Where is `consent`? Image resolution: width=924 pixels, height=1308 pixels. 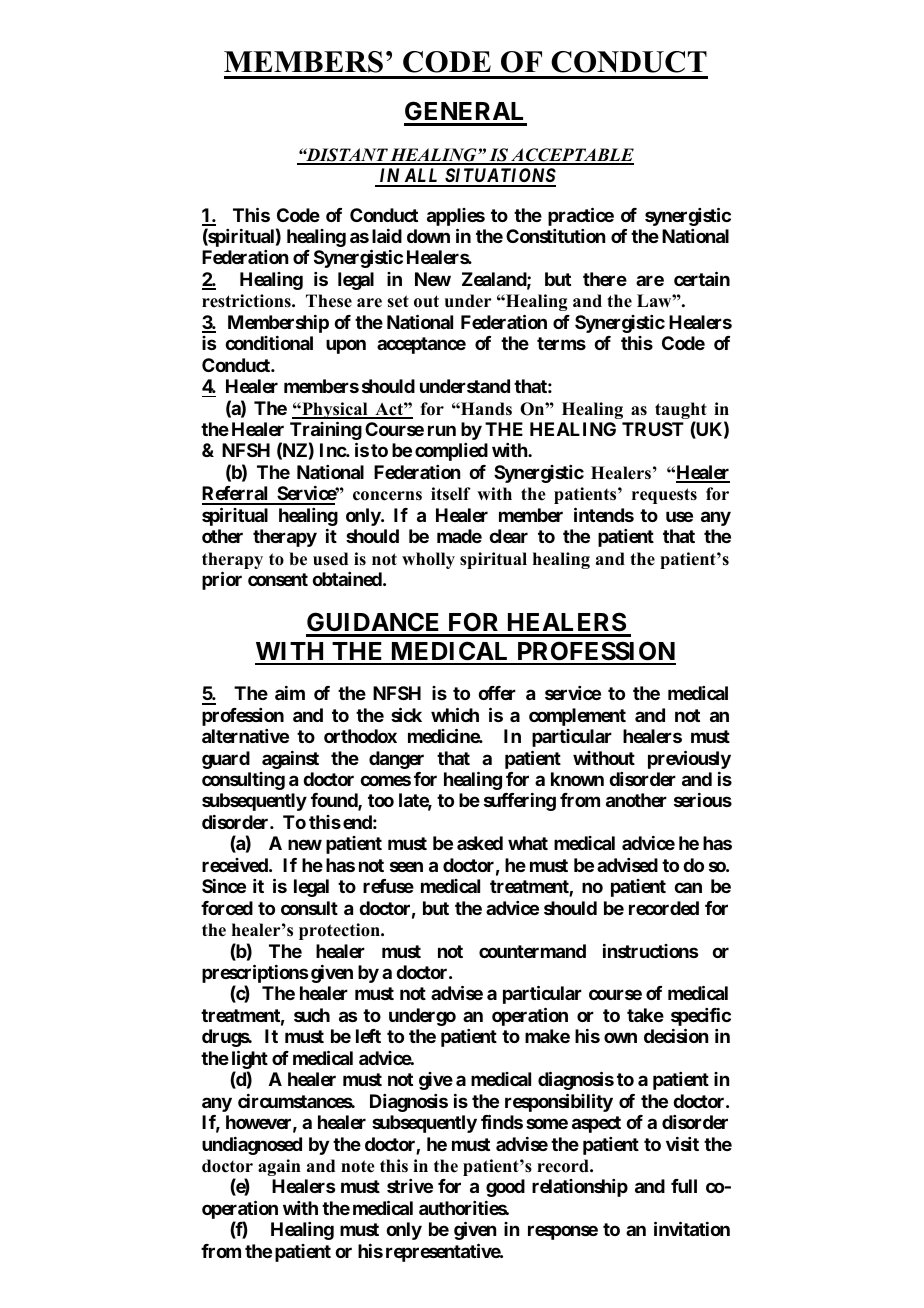
consent is located at coordinates (278, 579).
